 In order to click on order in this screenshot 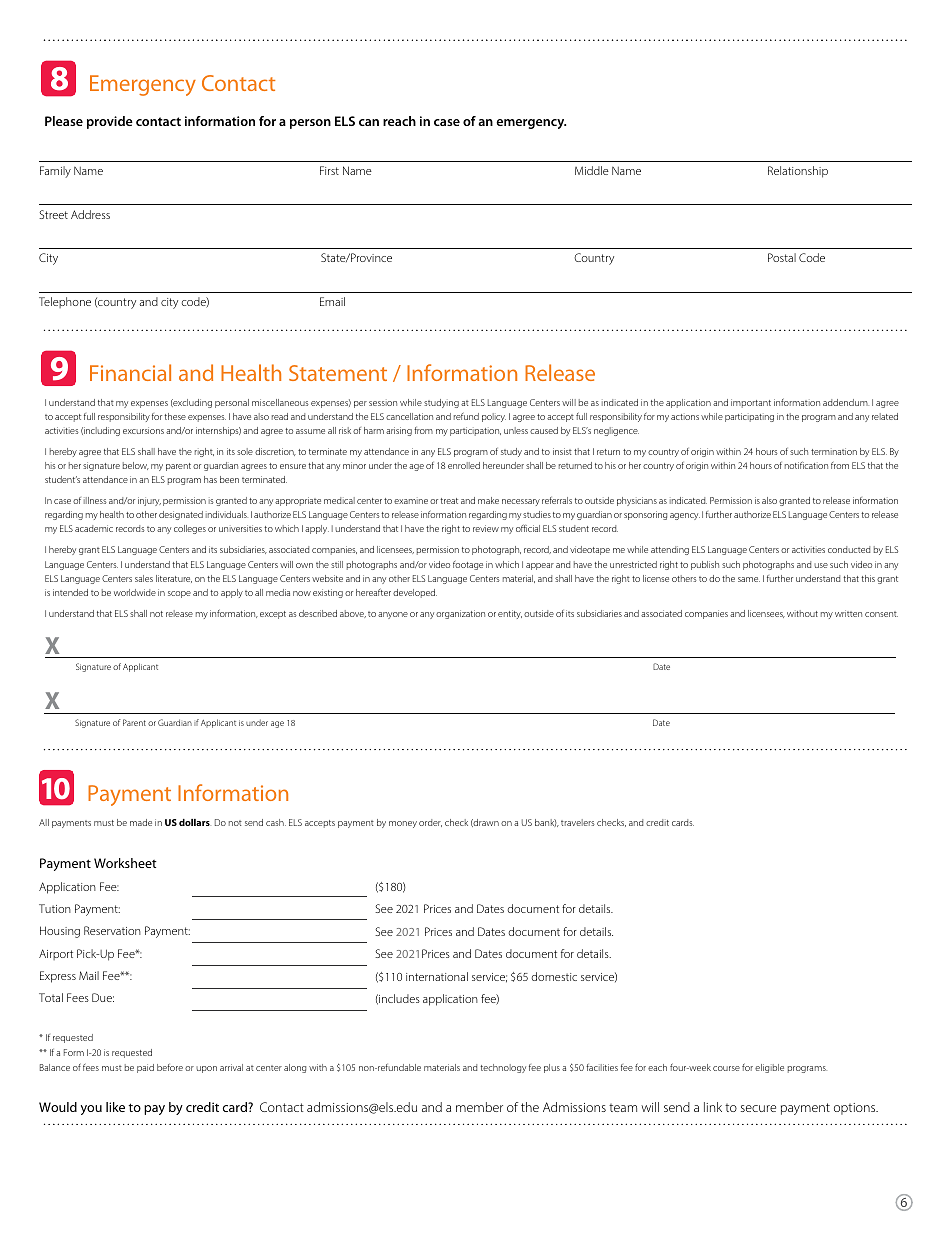, I will do `click(430, 823)`.
